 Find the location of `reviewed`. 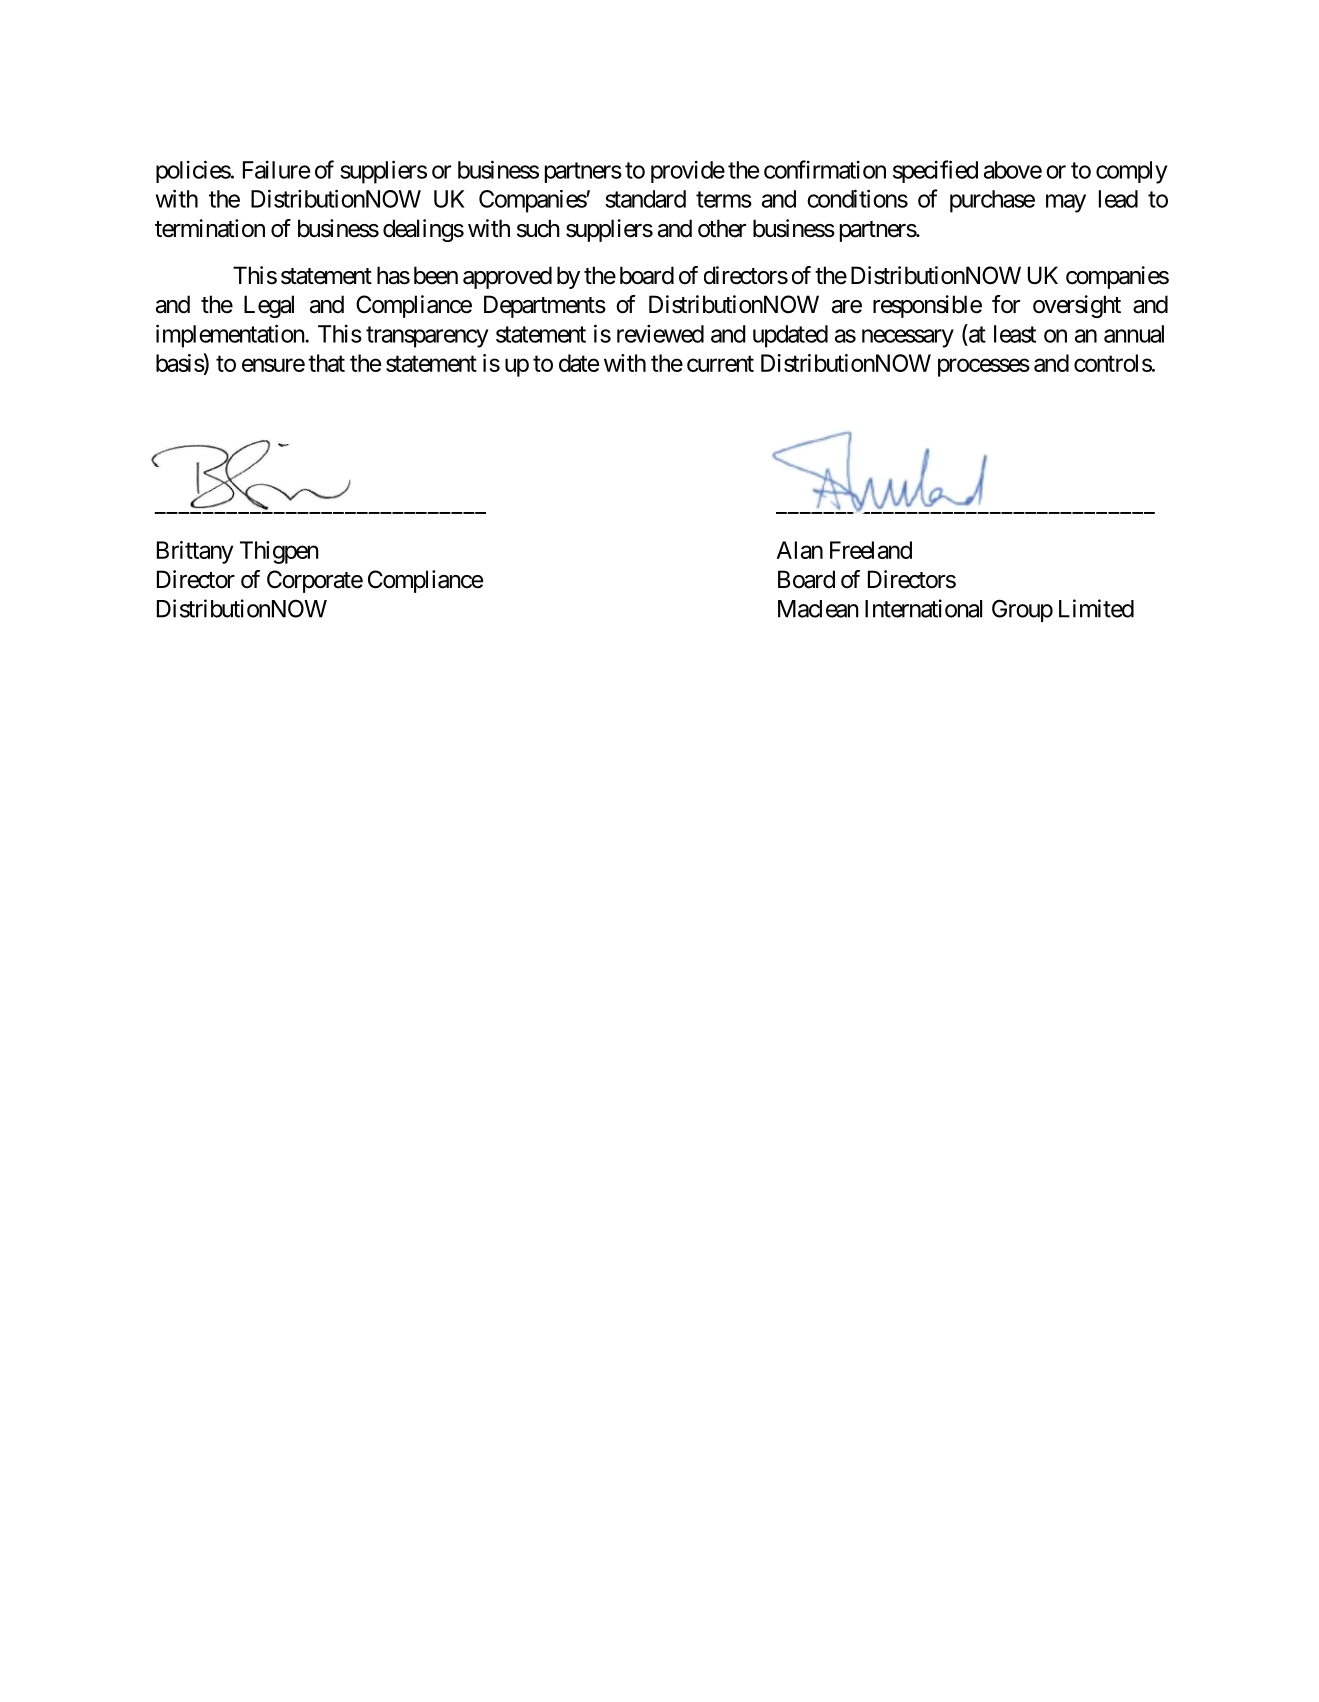

reviewed is located at coordinates (660, 334).
